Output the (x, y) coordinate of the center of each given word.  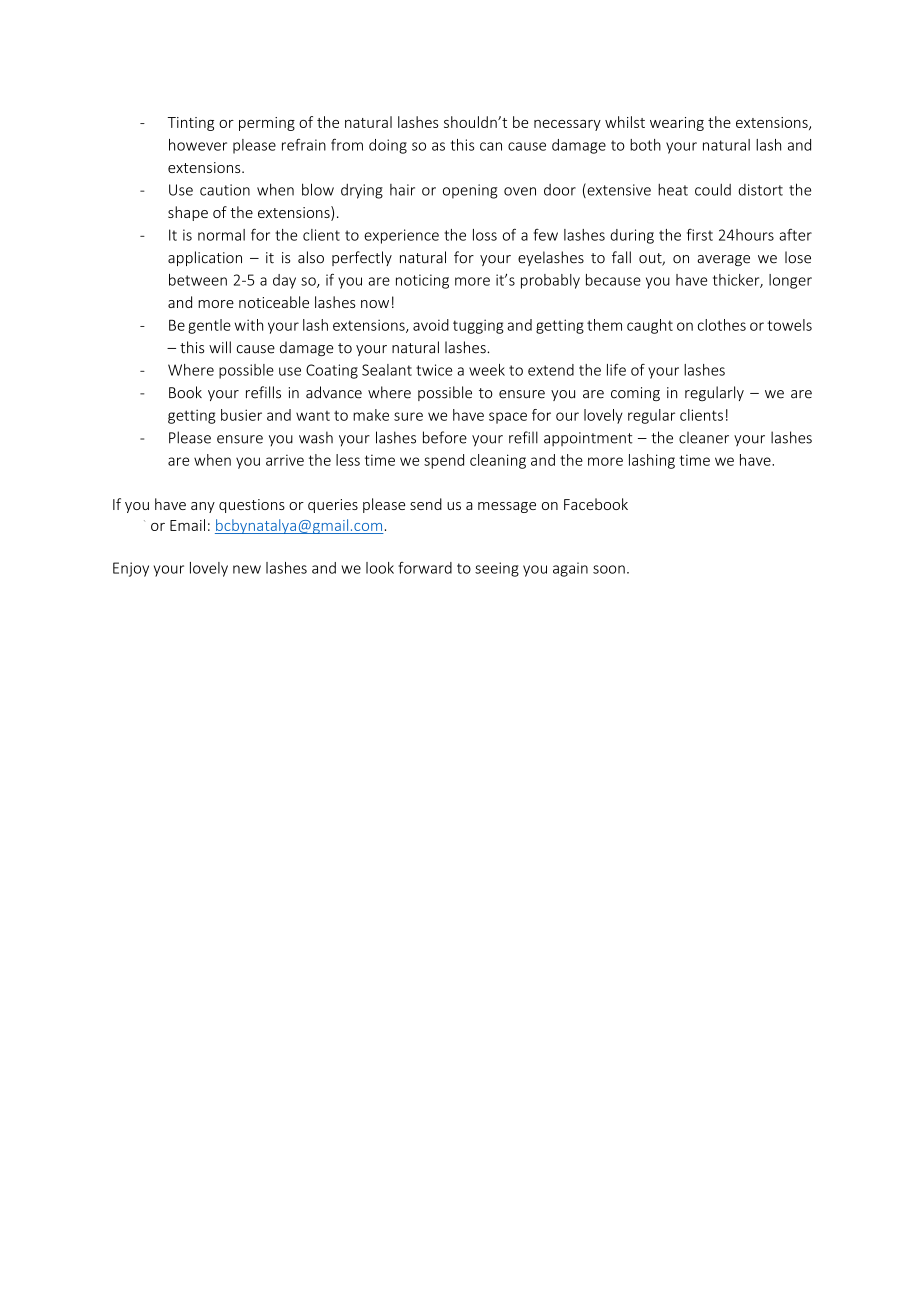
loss (485, 235)
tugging (478, 326)
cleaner (704, 437)
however (198, 145)
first (700, 235)
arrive (285, 460)
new (247, 569)
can (491, 146)
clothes (722, 325)
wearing (677, 124)
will (220, 347)
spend (444, 461)
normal (221, 235)
